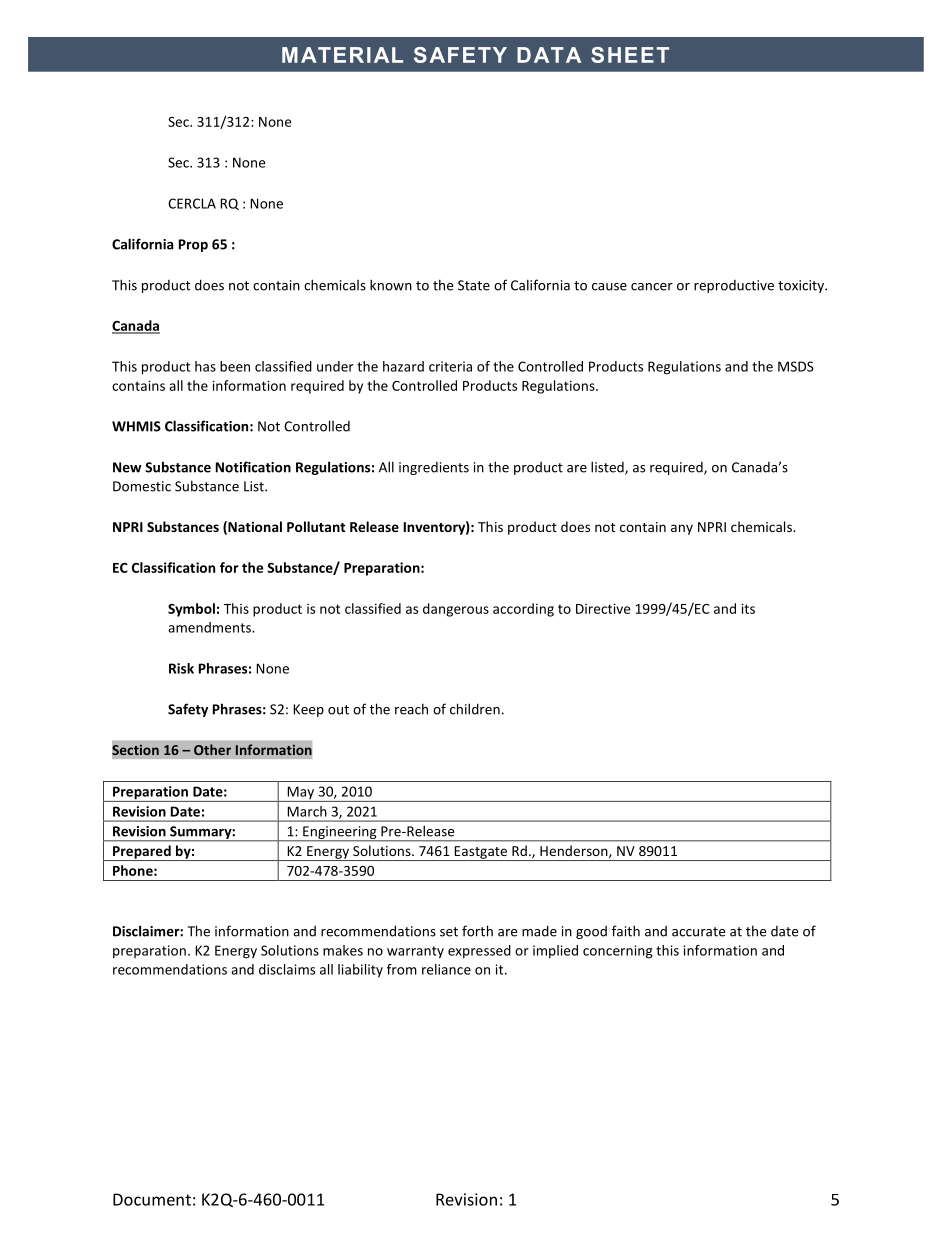  I want to click on its, so click(748, 608).
